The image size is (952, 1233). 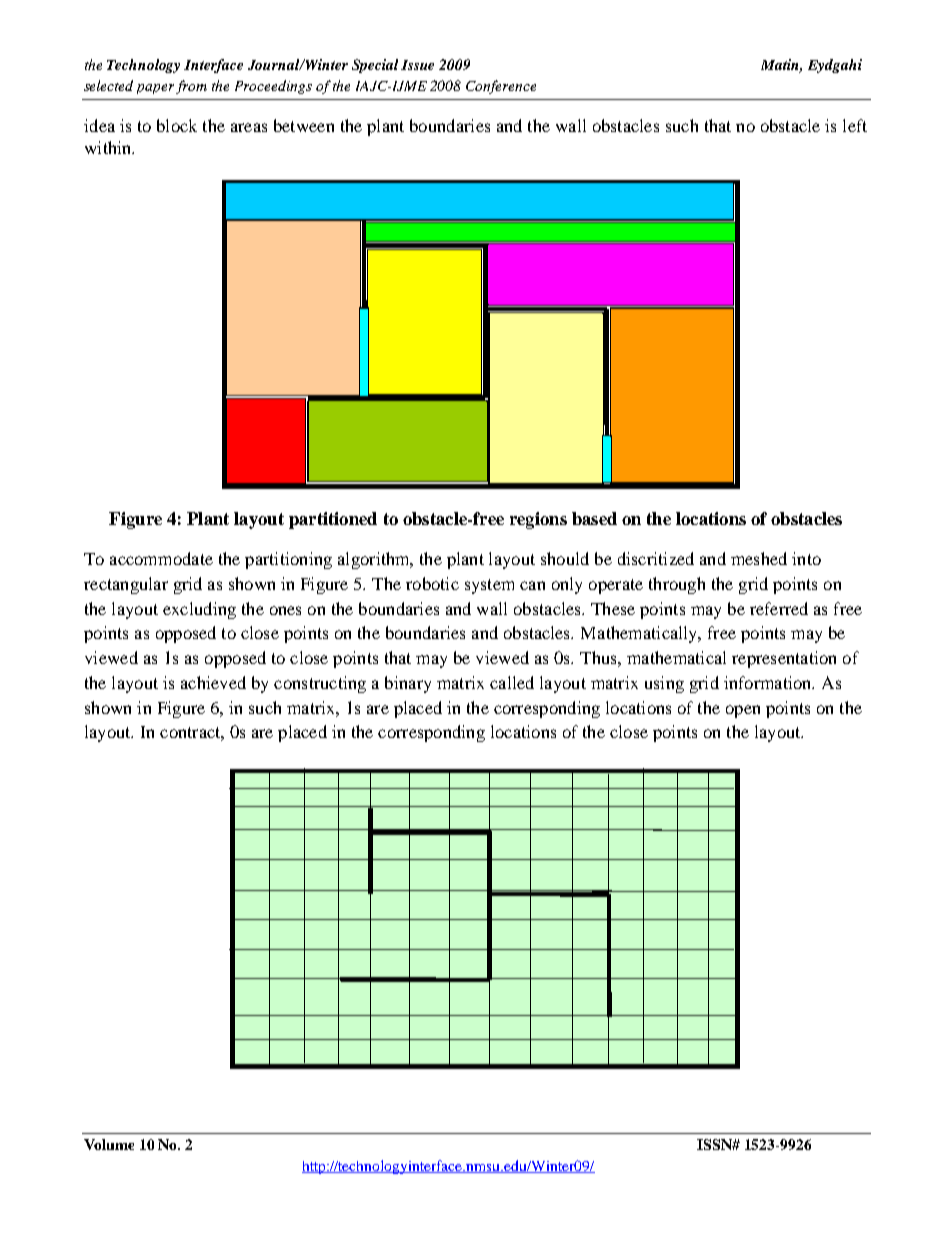 I want to click on Matin, so click(x=781, y=66).
